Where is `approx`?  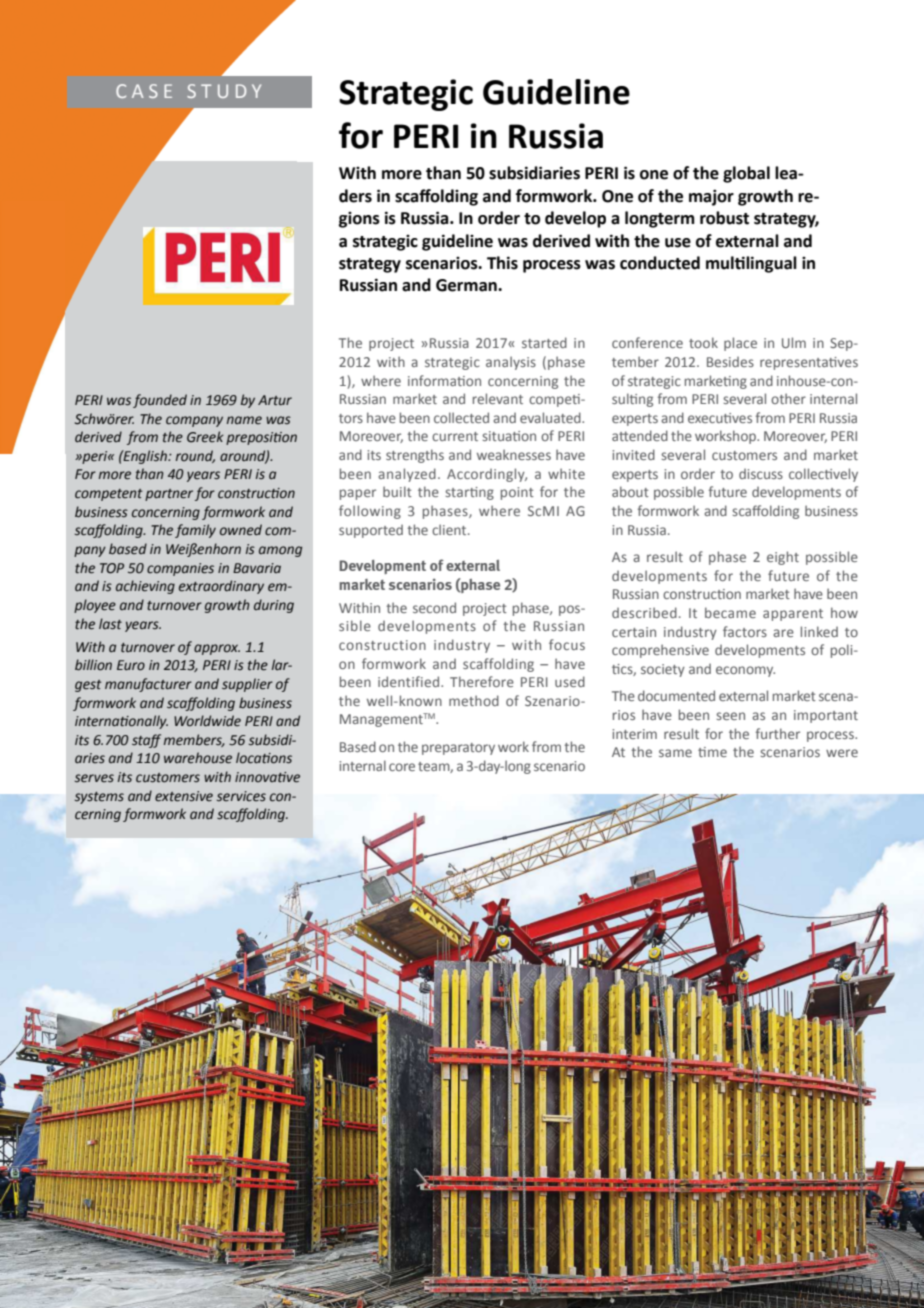 approx is located at coordinates (217, 649).
